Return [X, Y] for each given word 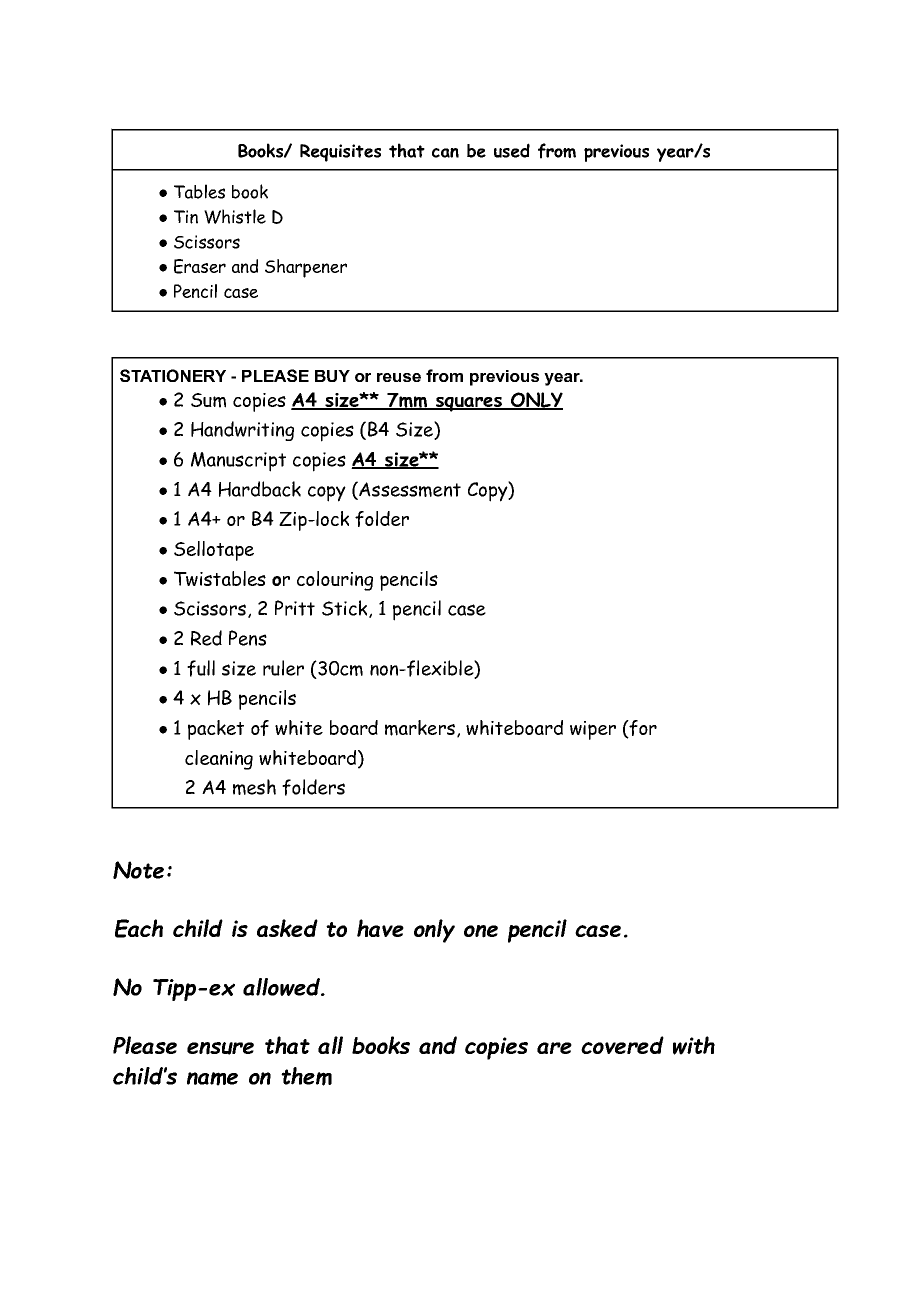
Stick [346, 609]
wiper [593, 730]
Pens [248, 638]
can [445, 153]
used [512, 150]
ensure [220, 1048]
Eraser [200, 266]
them [306, 1076]
